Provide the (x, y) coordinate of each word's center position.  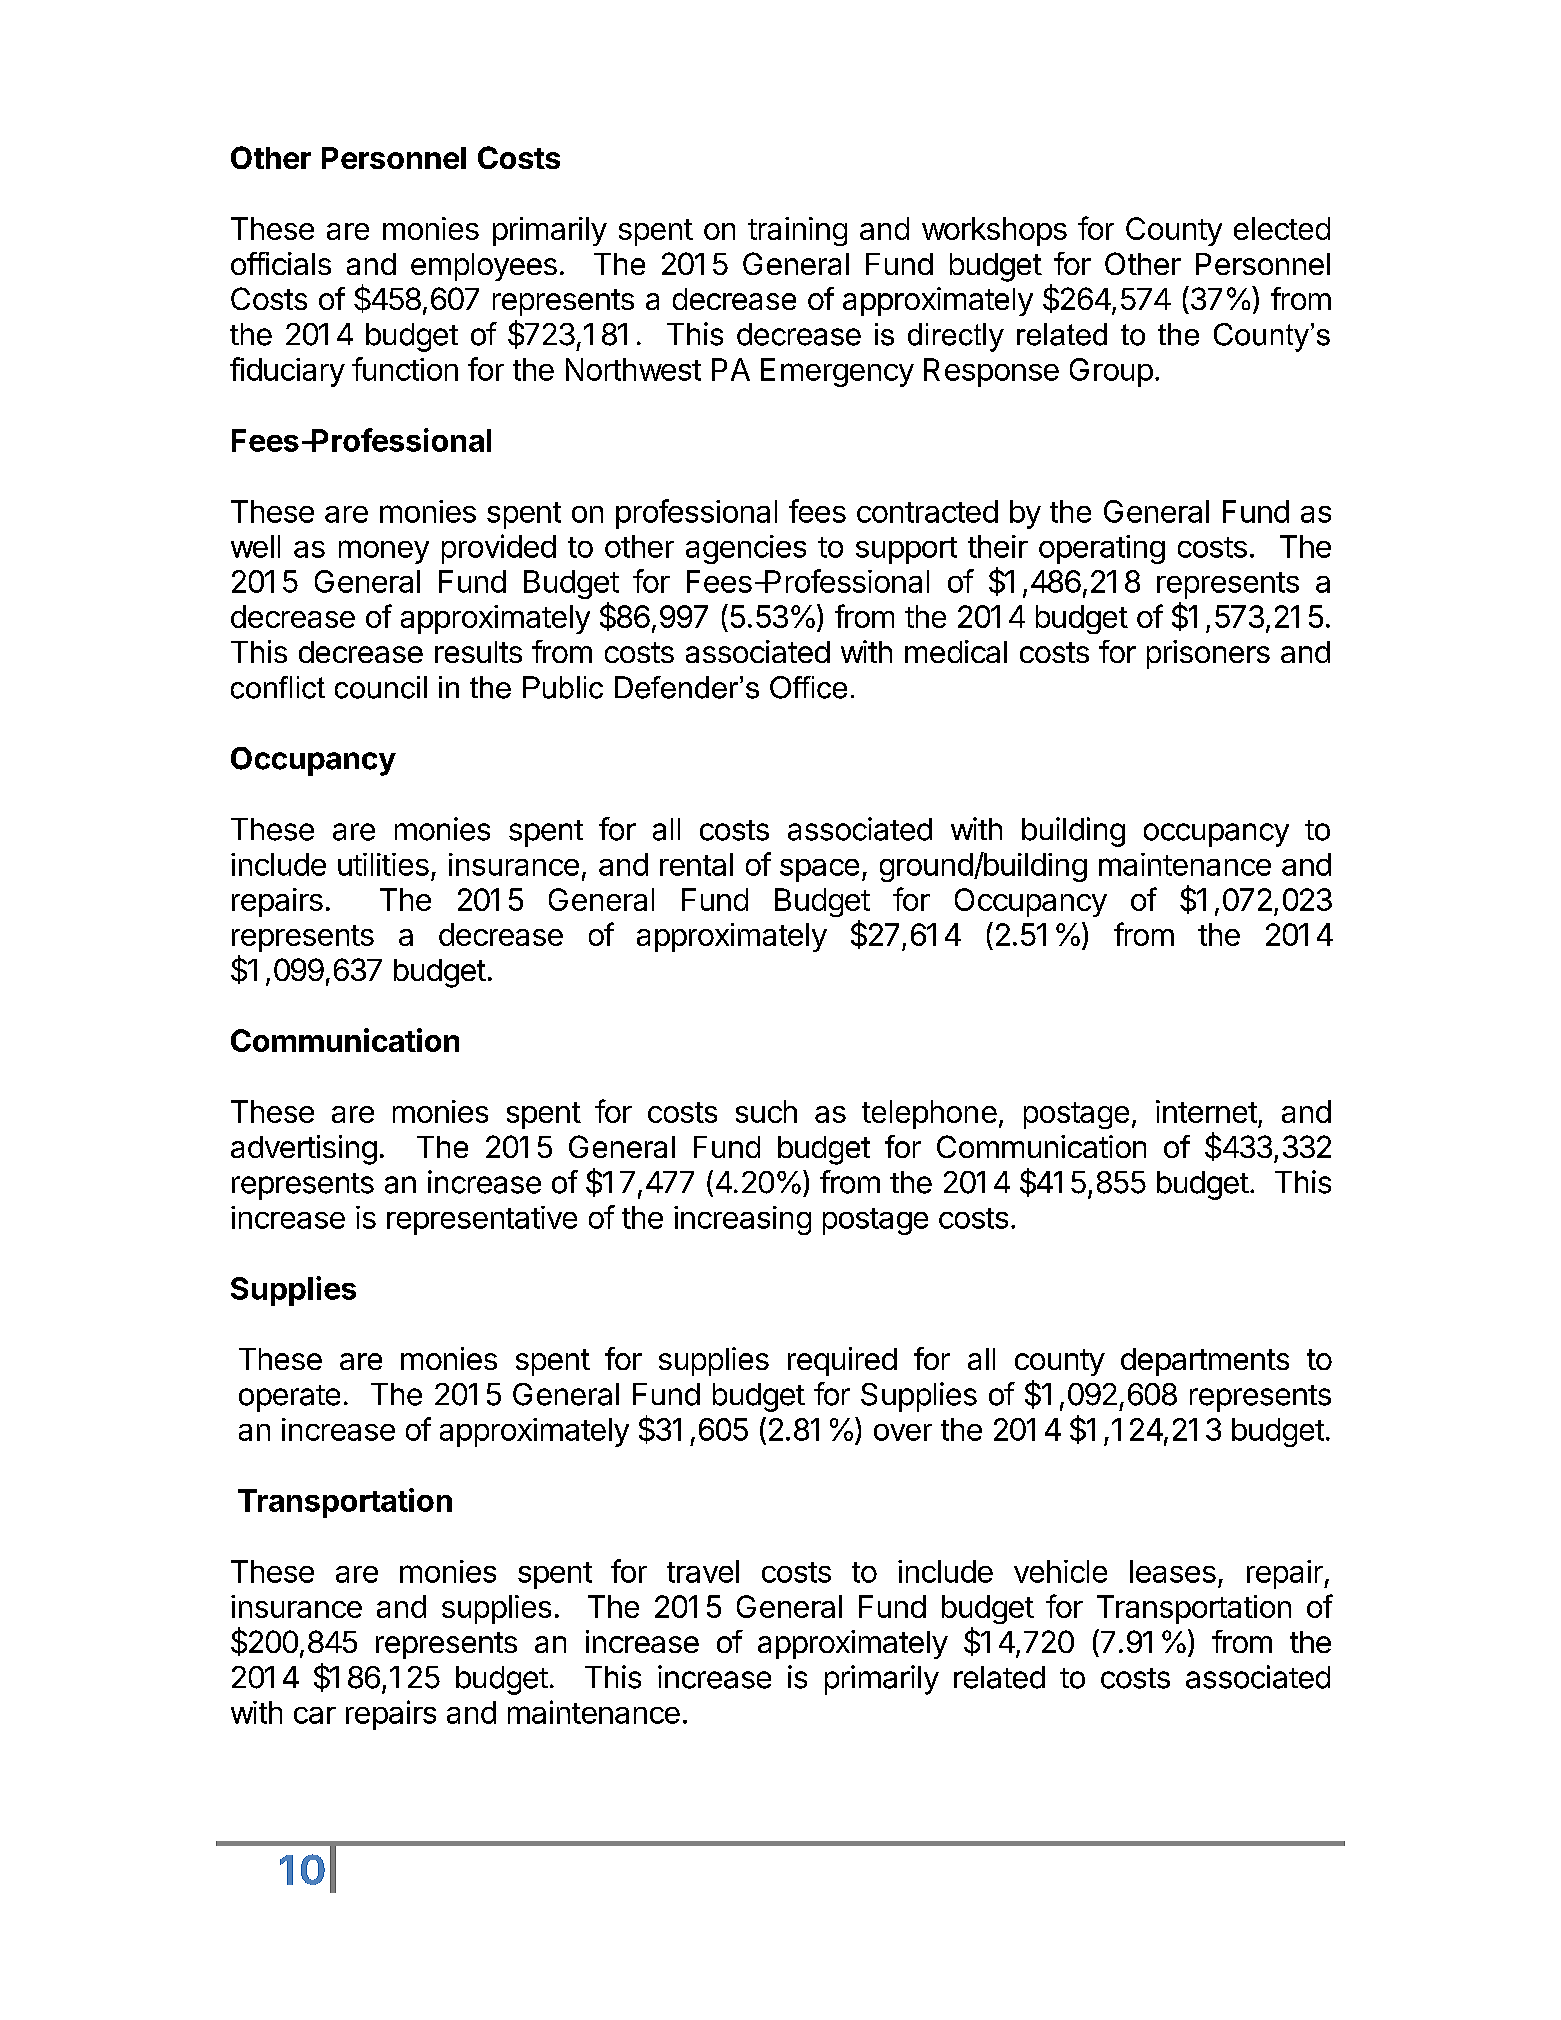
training (797, 231)
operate (289, 1398)
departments (1205, 1362)
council (381, 687)
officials (281, 263)
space (819, 870)
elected (1282, 228)
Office (808, 687)
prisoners (1208, 654)
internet (1206, 1111)
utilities (383, 864)
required (842, 1361)
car (315, 1715)
